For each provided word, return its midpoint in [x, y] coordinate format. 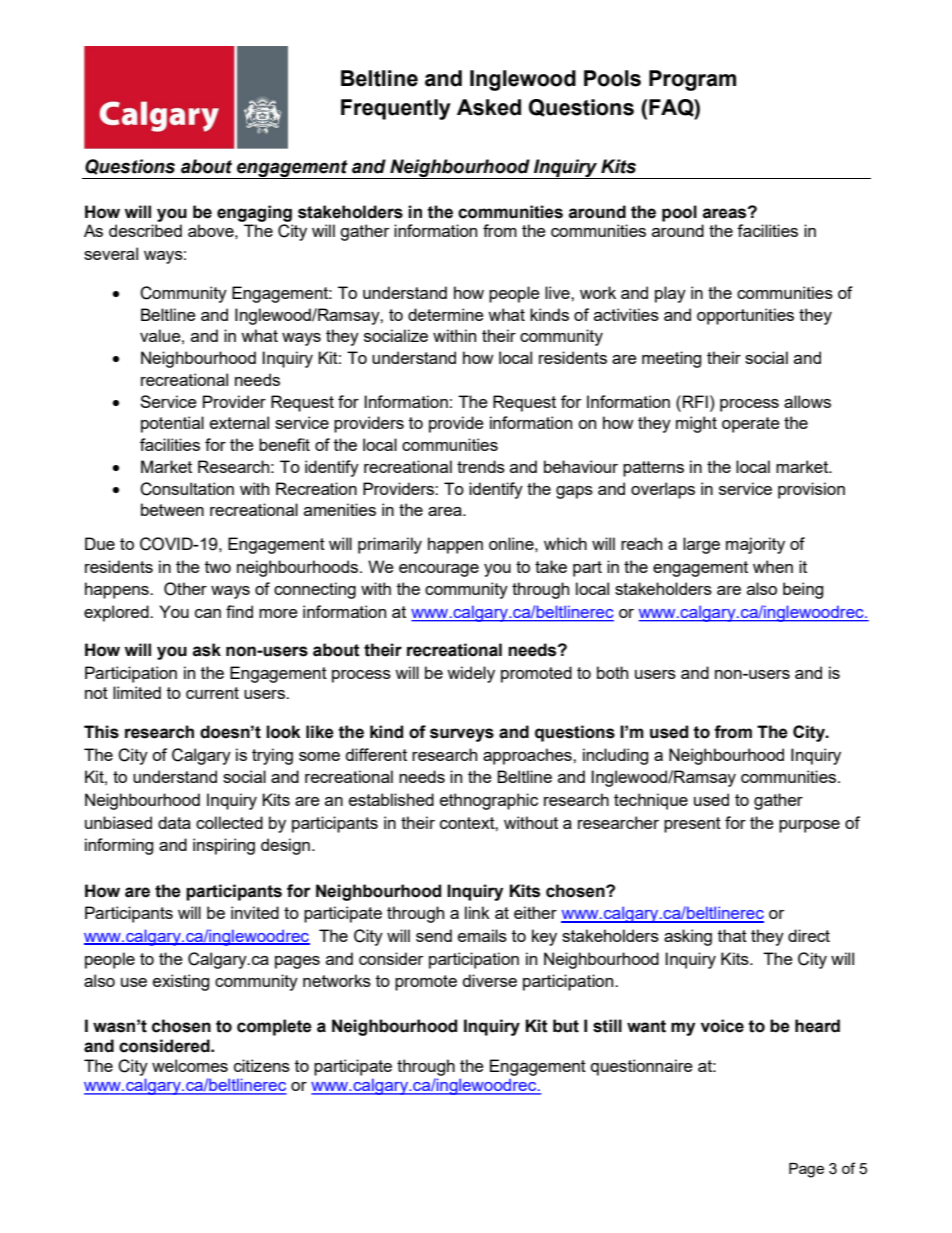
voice [722, 1026]
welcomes [190, 1065]
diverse [489, 980]
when [773, 566]
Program [692, 80]
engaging [254, 213]
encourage [439, 570]
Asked [489, 107]
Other [185, 589]
